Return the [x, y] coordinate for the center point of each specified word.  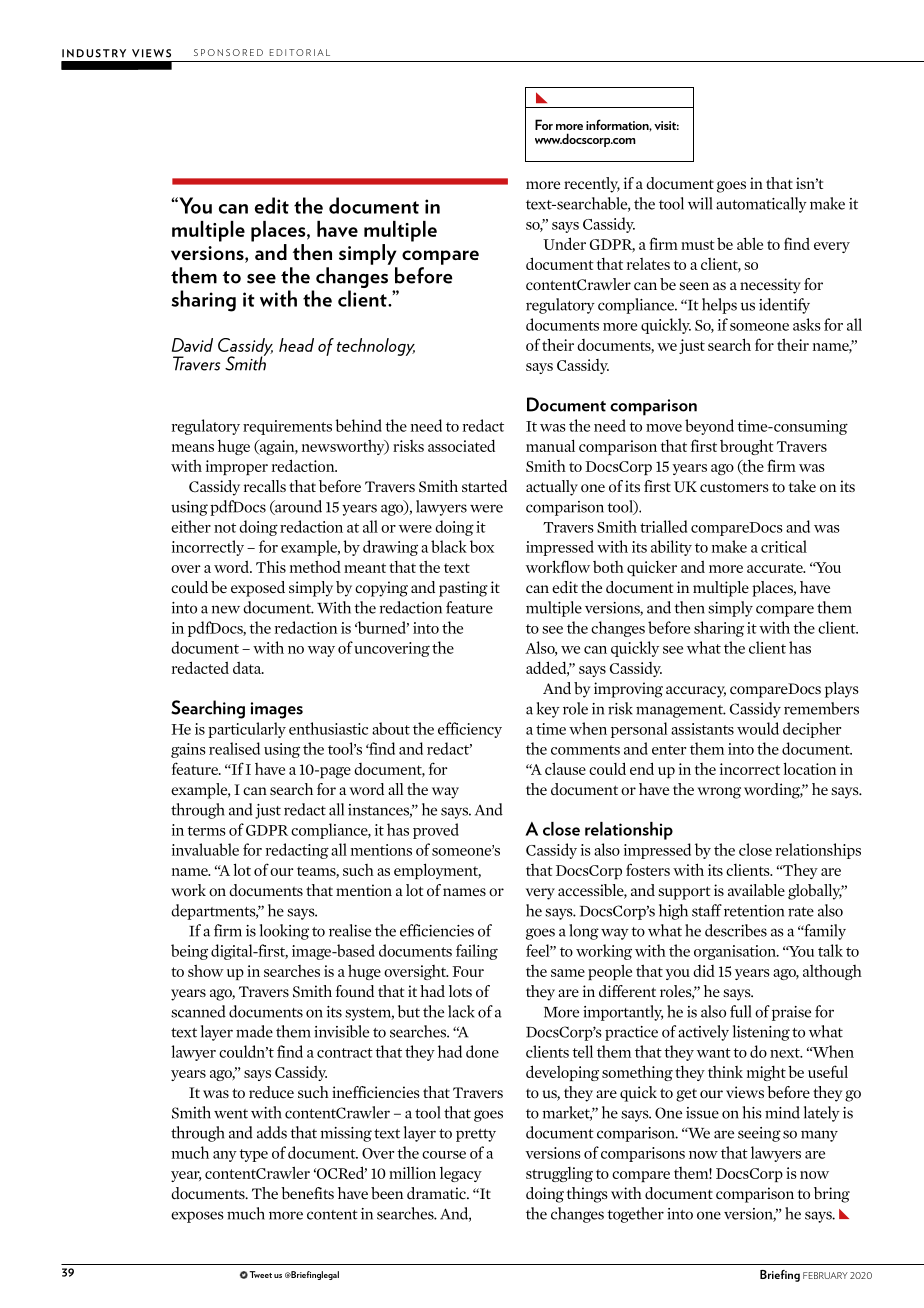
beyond [709, 427]
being [189, 952]
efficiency [470, 730]
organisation [736, 952]
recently [592, 185]
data [248, 667]
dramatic [437, 1193]
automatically [761, 205]
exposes [197, 1217]
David [192, 345]
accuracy [696, 692]
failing [477, 952]
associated [461, 445]
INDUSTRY [94, 53]
